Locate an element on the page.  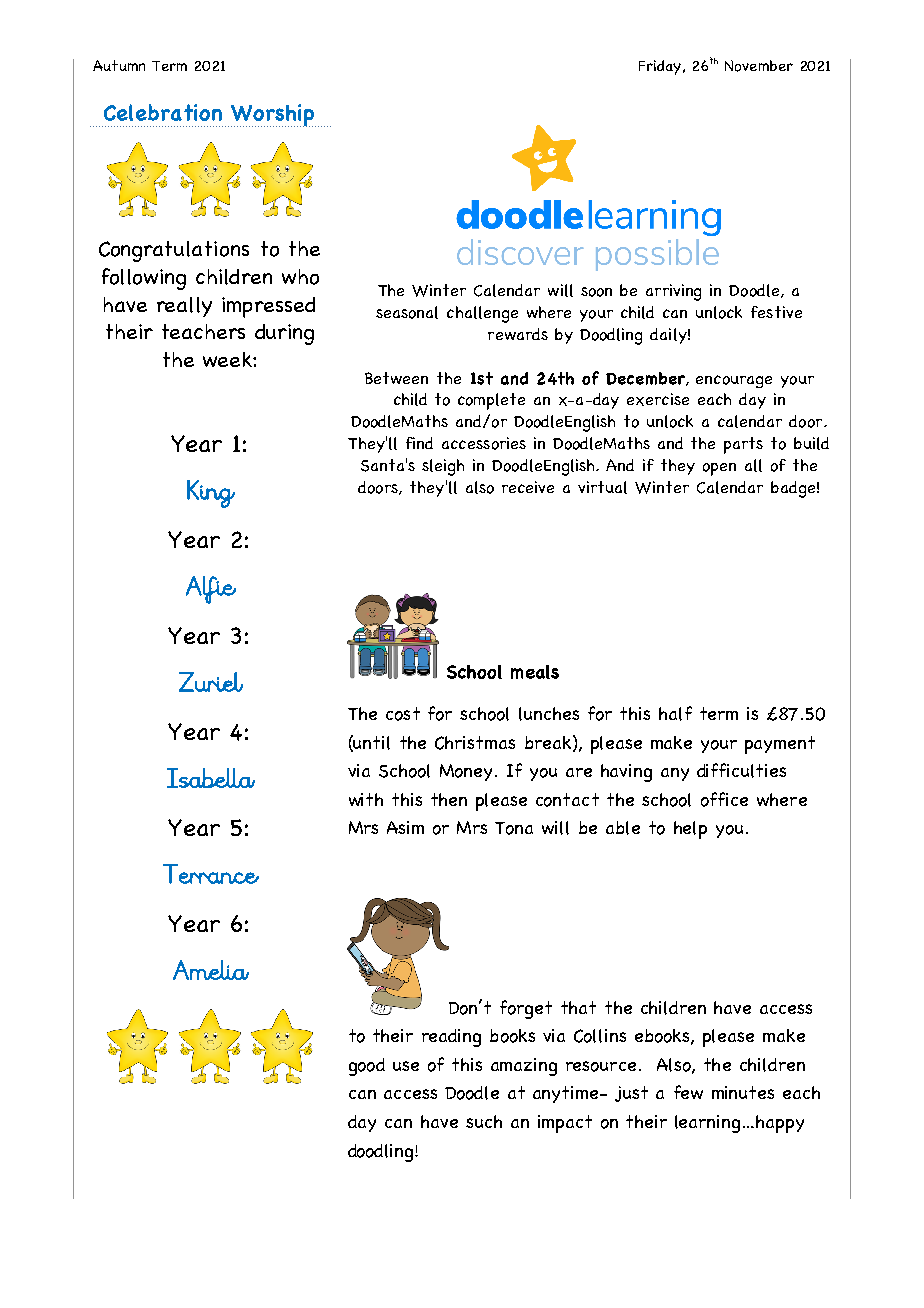
Amelia is located at coordinates (211, 970).
